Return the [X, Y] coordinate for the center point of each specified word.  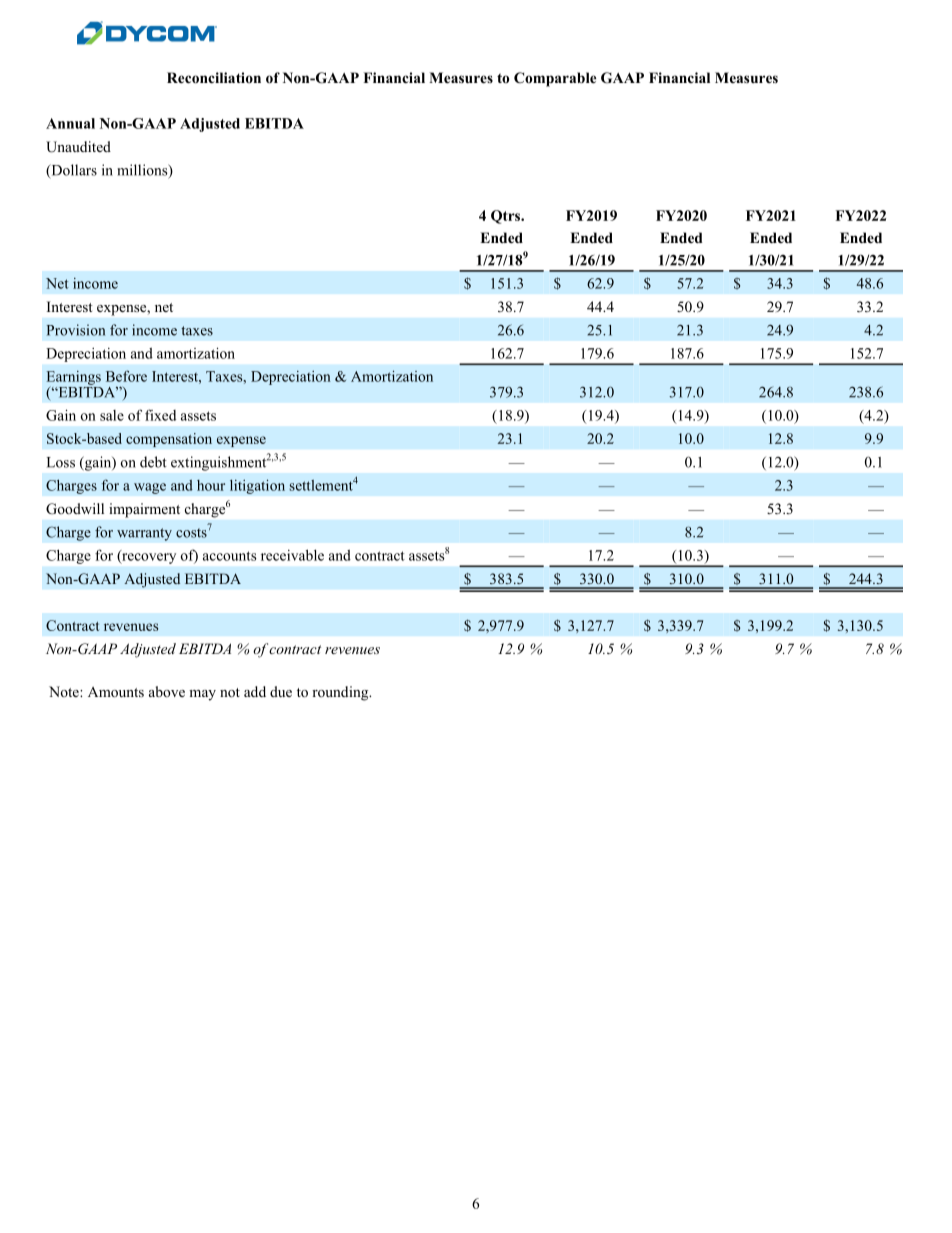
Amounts [116, 692]
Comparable [555, 79]
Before [126, 376]
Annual [70, 123]
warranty [144, 534]
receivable [292, 555]
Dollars [73, 171]
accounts [230, 556]
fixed [160, 415]
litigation [257, 486]
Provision [76, 330]
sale [112, 415]
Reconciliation [214, 78]
